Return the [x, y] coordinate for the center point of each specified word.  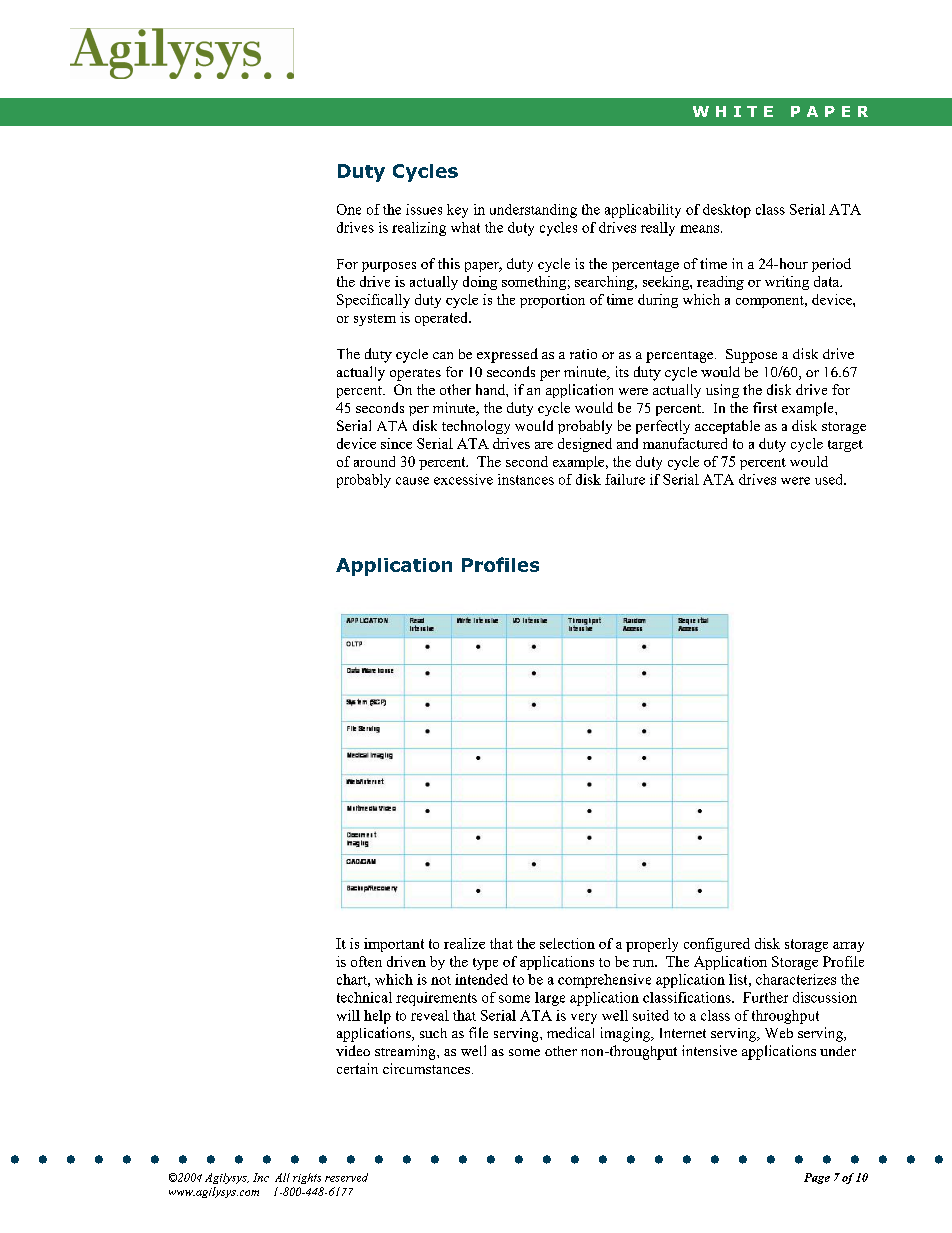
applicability [643, 211]
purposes [389, 267]
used [830, 479]
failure [625, 479]
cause [412, 481]
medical [570, 1032]
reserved [346, 1177]
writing [787, 283]
